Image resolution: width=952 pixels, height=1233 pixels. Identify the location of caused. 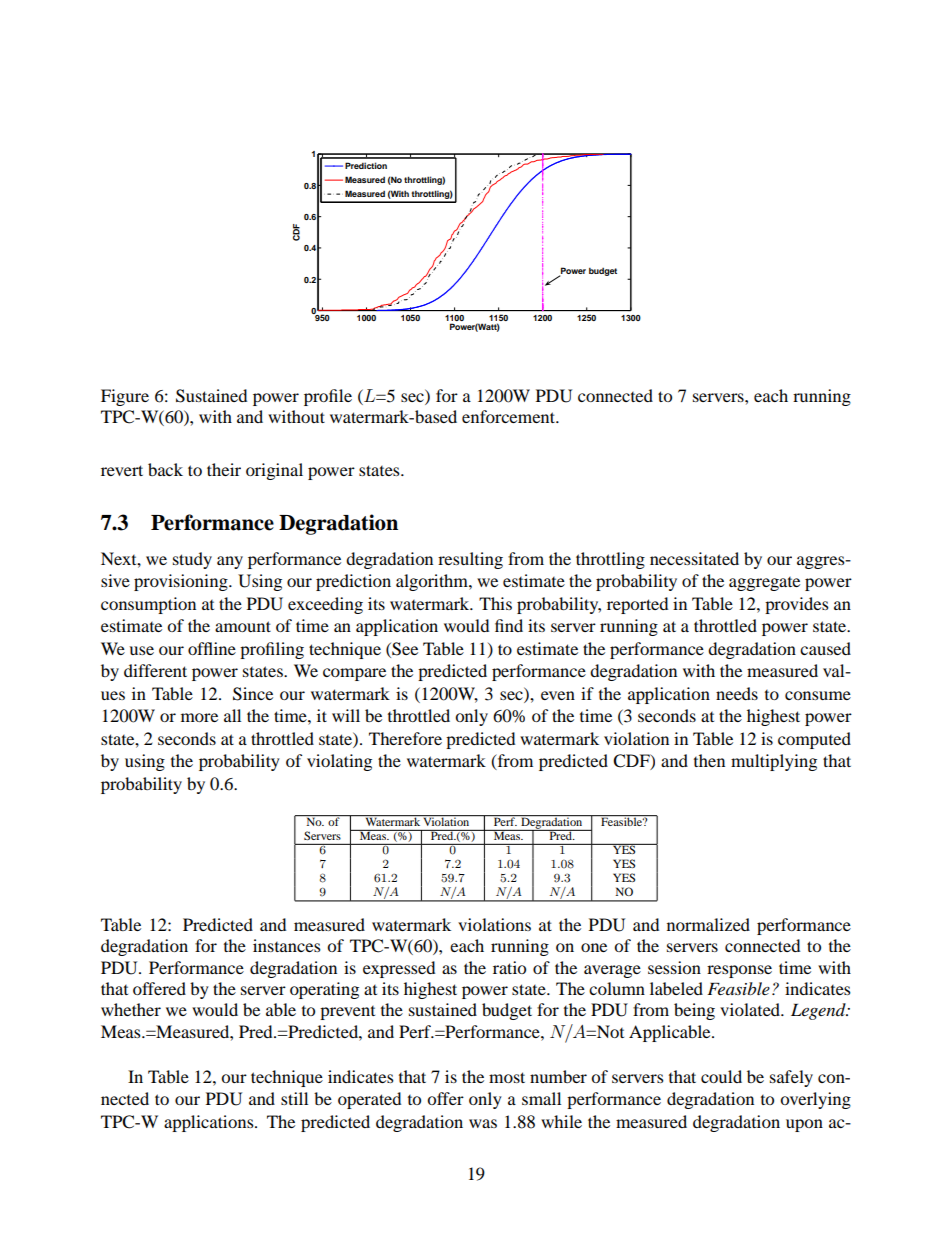
(825, 648).
